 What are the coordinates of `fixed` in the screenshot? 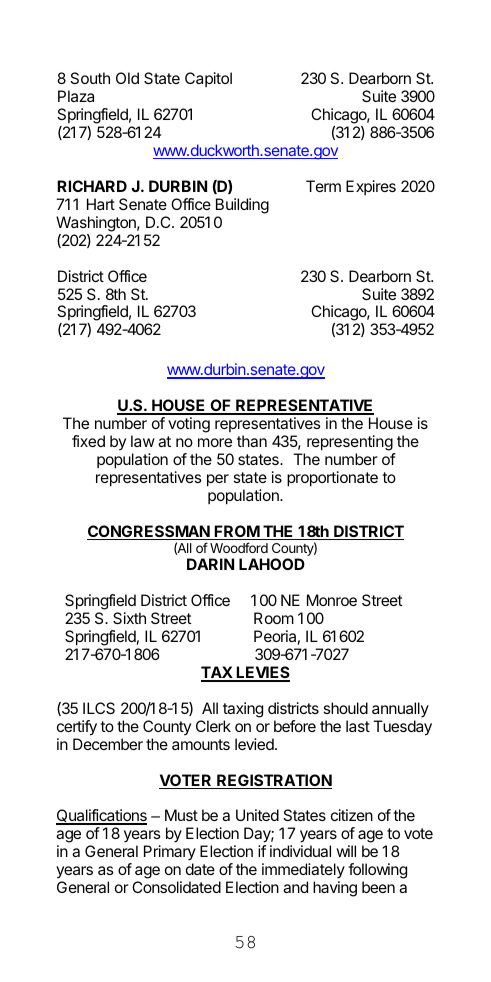 It's located at (88, 441).
